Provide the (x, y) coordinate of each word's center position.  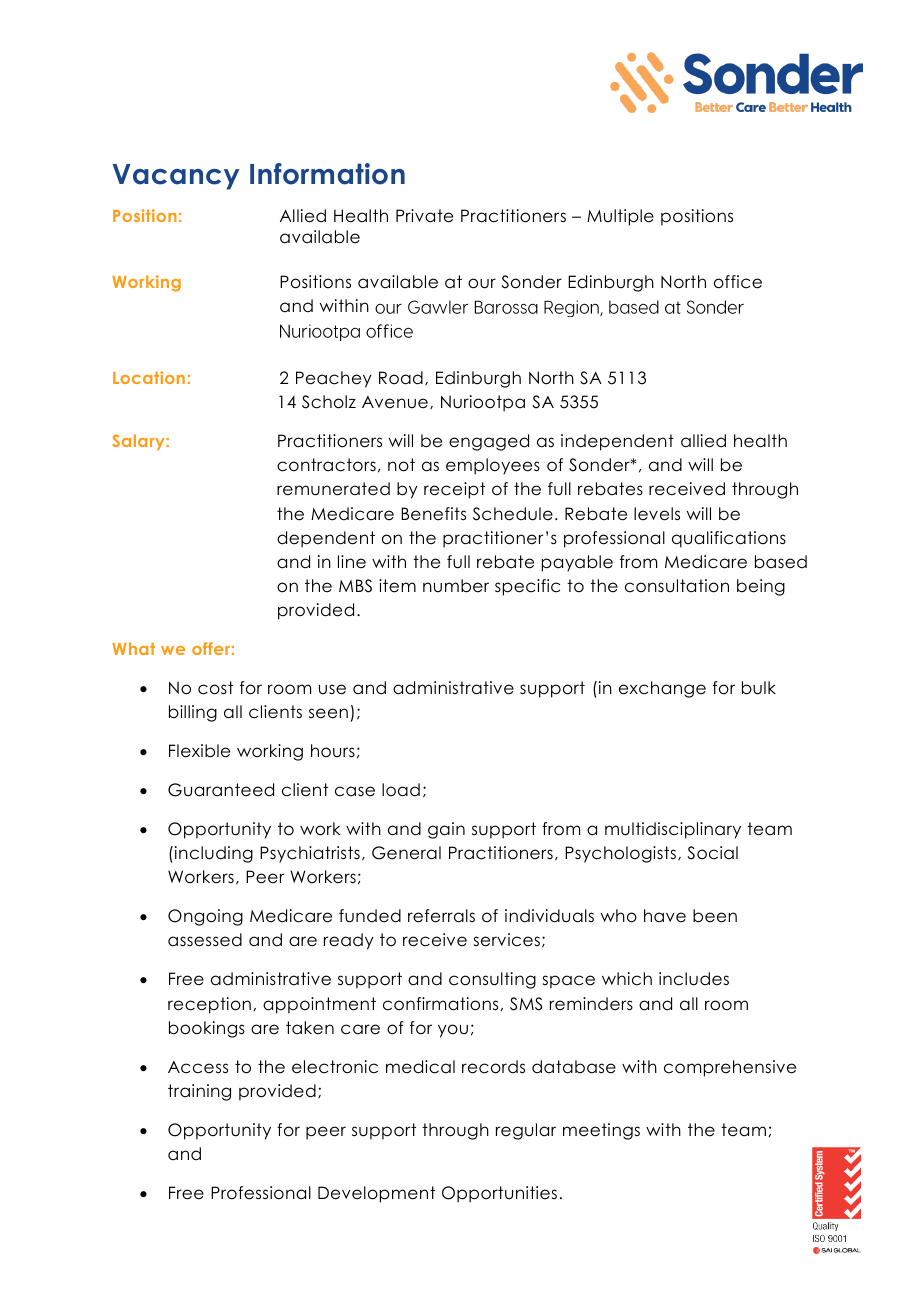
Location (149, 377)
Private (424, 216)
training (199, 1092)
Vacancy (175, 177)
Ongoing (205, 917)
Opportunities (499, 1194)
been (715, 916)
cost (215, 688)
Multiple (620, 217)
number (456, 586)
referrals (441, 916)
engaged (489, 442)
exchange (662, 689)
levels (657, 514)
